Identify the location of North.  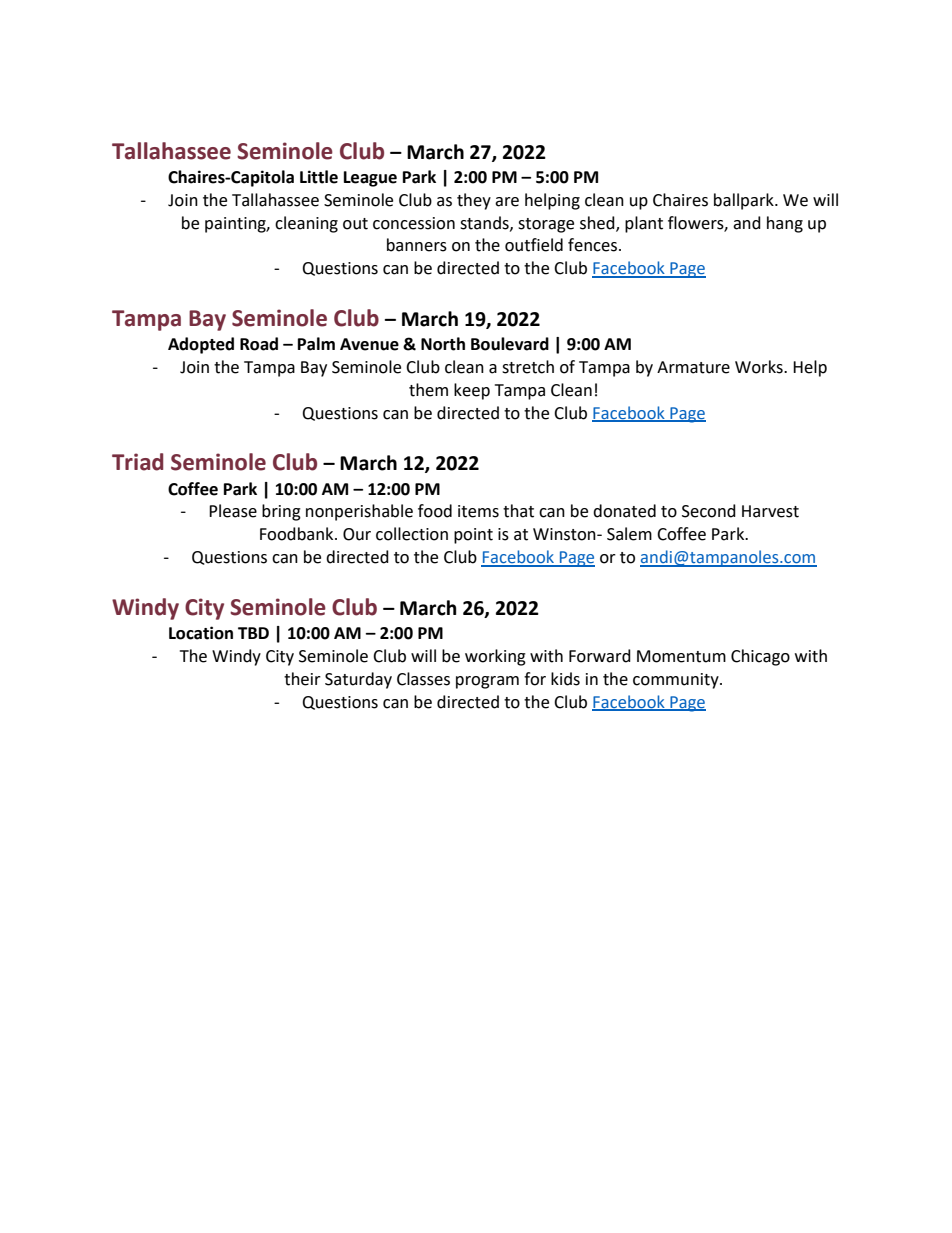
(443, 344).
